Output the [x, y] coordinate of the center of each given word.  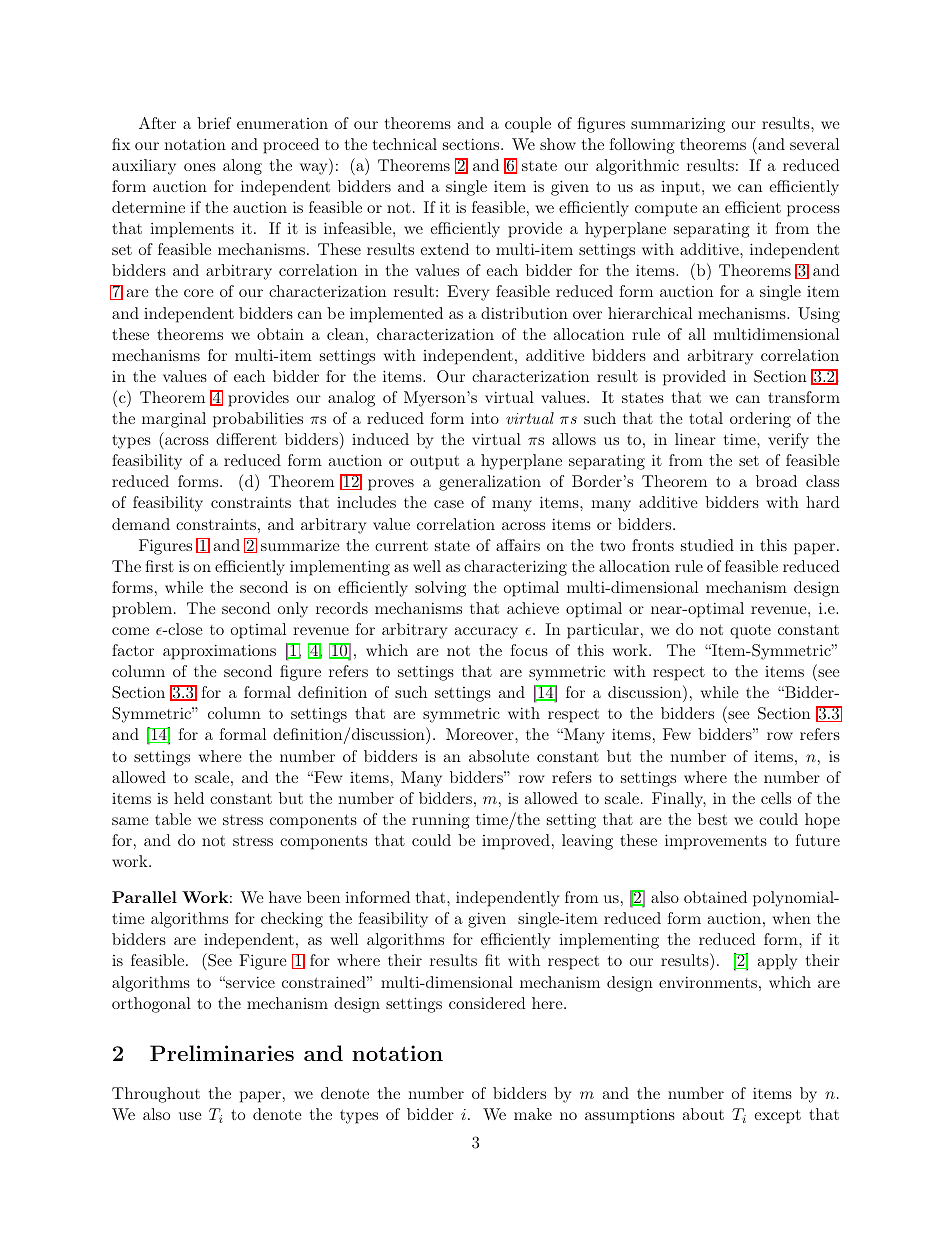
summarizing [678, 125]
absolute [499, 756]
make [533, 1114]
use [190, 1116]
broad [776, 481]
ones [200, 167]
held [189, 798]
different [246, 439]
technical [405, 144]
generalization [490, 483]
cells [776, 798]
